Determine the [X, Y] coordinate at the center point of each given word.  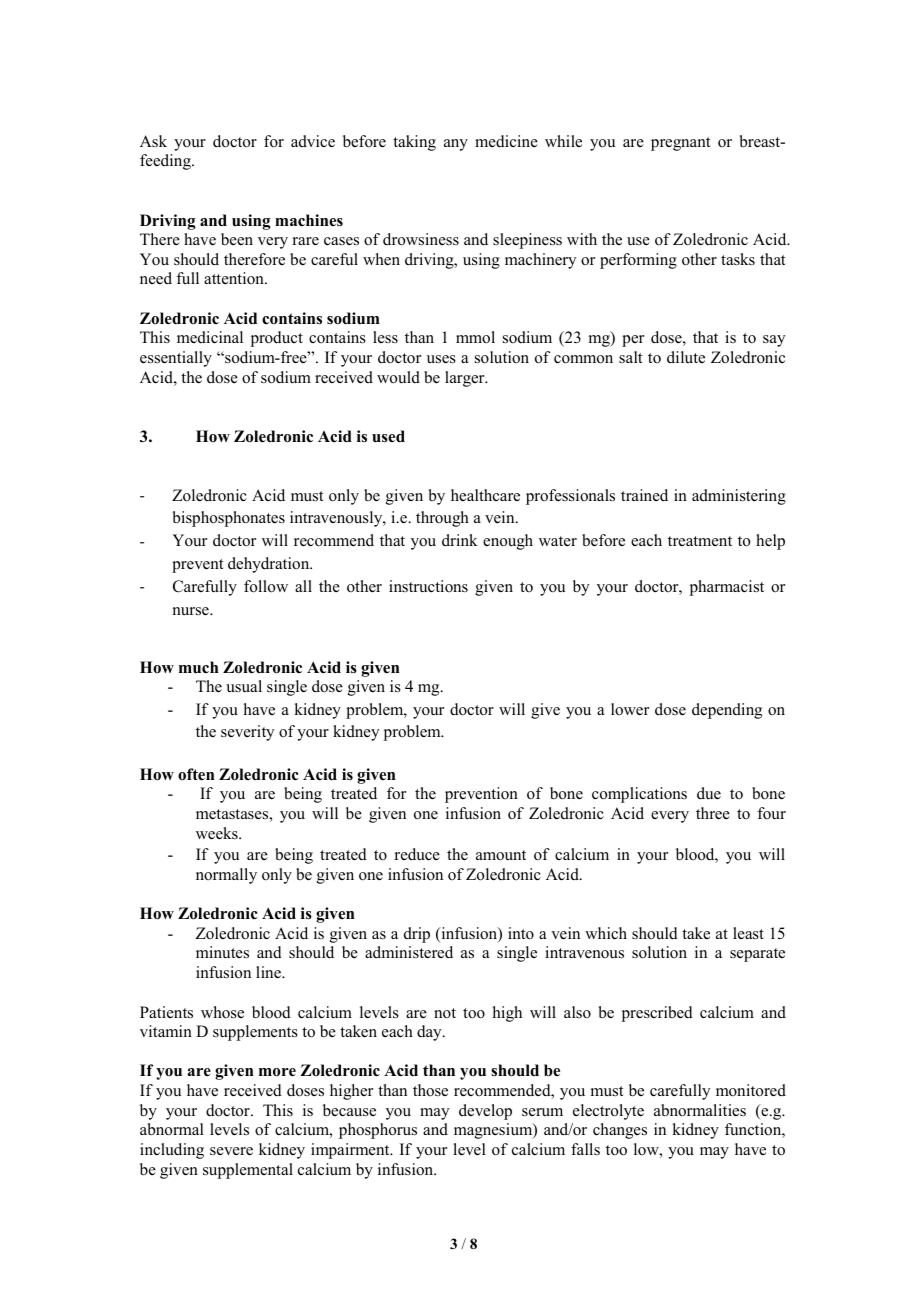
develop [485, 1112]
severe [231, 1151]
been [237, 239]
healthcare [485, 495]
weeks [218, 833]
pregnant [680, 144]
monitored [751, 1090]
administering [739, 497]
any [456, 145]
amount [501, 855]
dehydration [270, 565]
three [713, 813]
